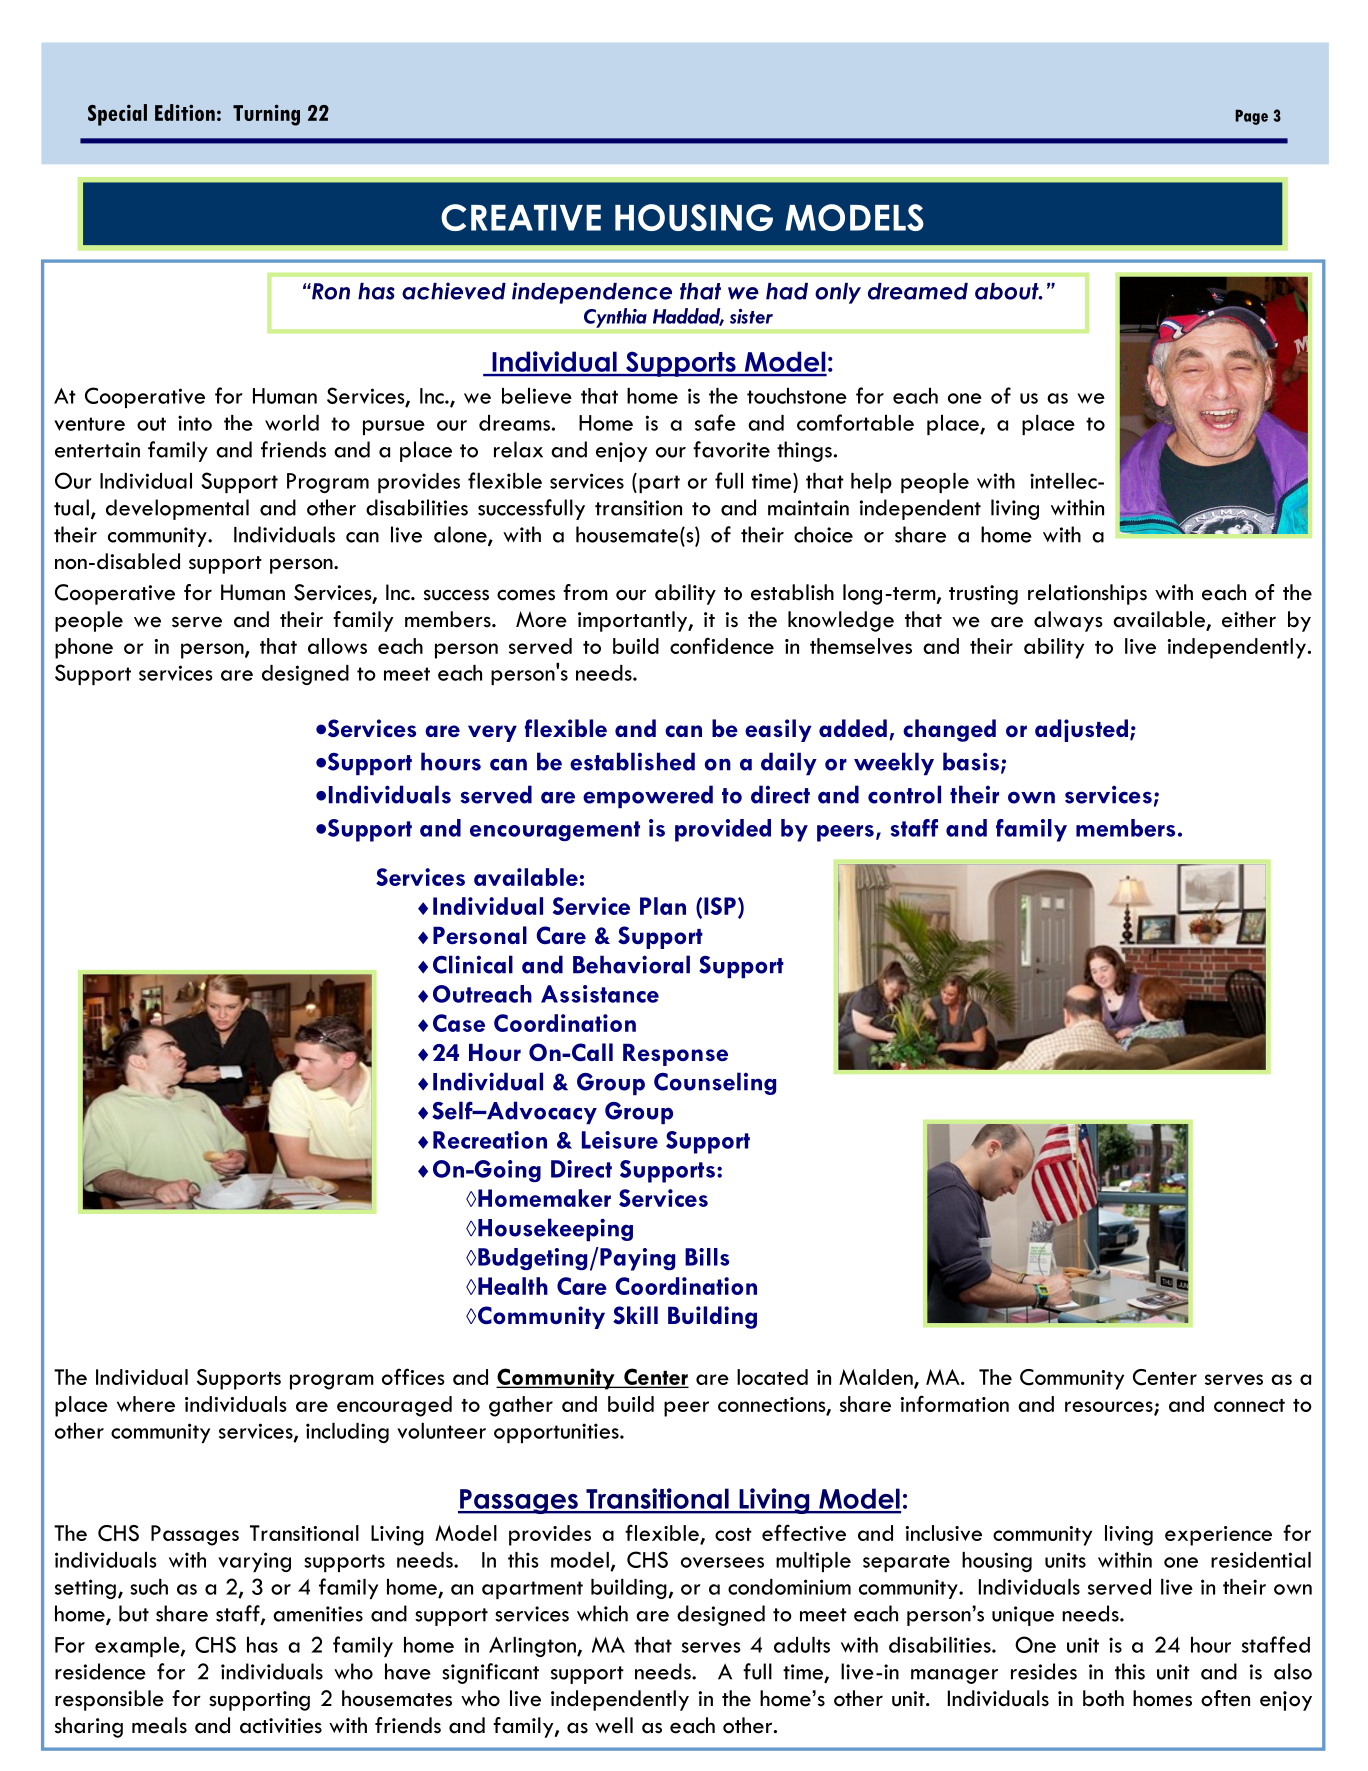 Image resolution: width=1368 pixels, height=1771 pixels. I want to click on well, so click(614, 1725).
